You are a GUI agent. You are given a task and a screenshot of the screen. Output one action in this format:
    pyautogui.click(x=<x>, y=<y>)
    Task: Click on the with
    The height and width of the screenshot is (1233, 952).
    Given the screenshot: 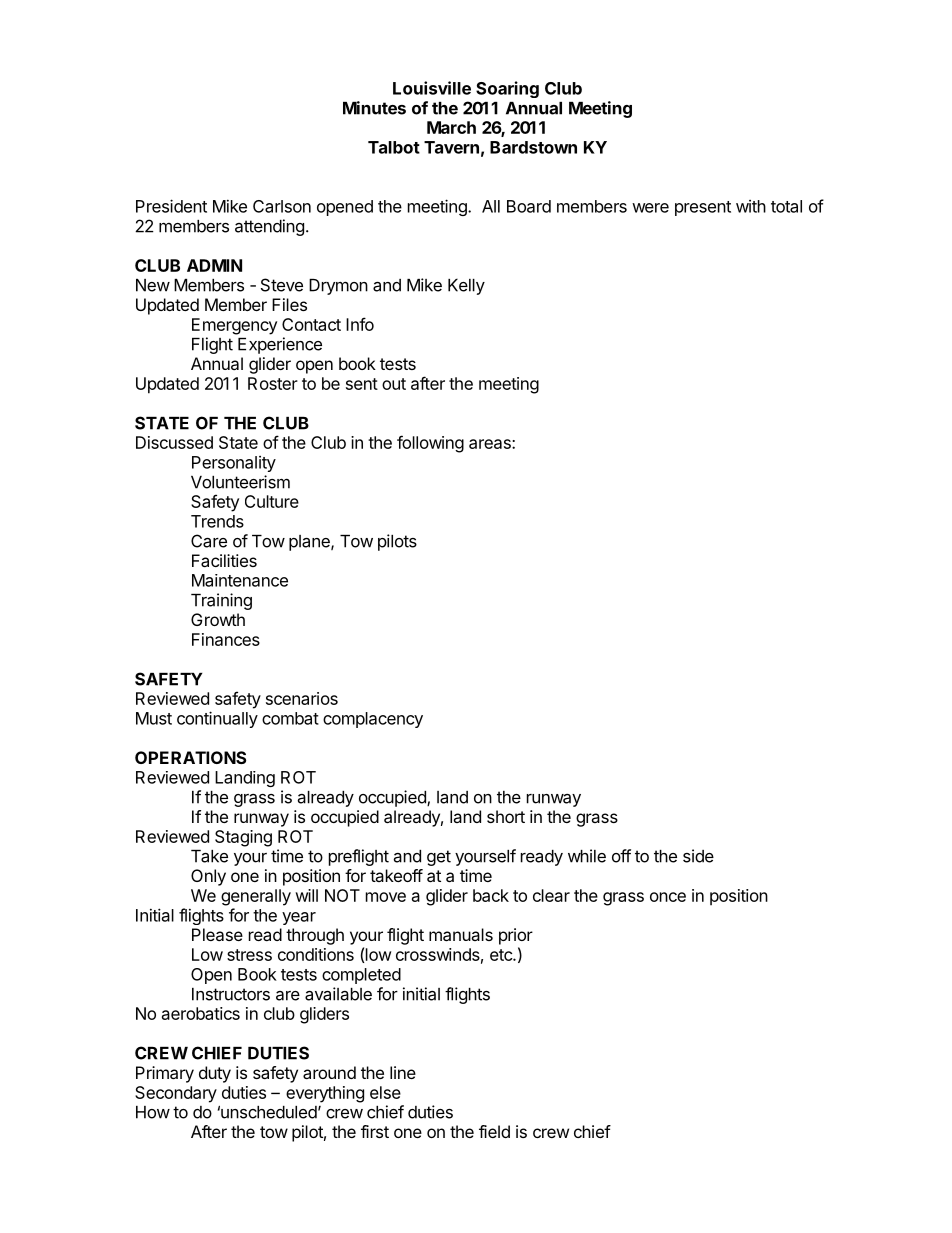 What is the action you would take?
    pyautogui.click(x=751, y=206)
